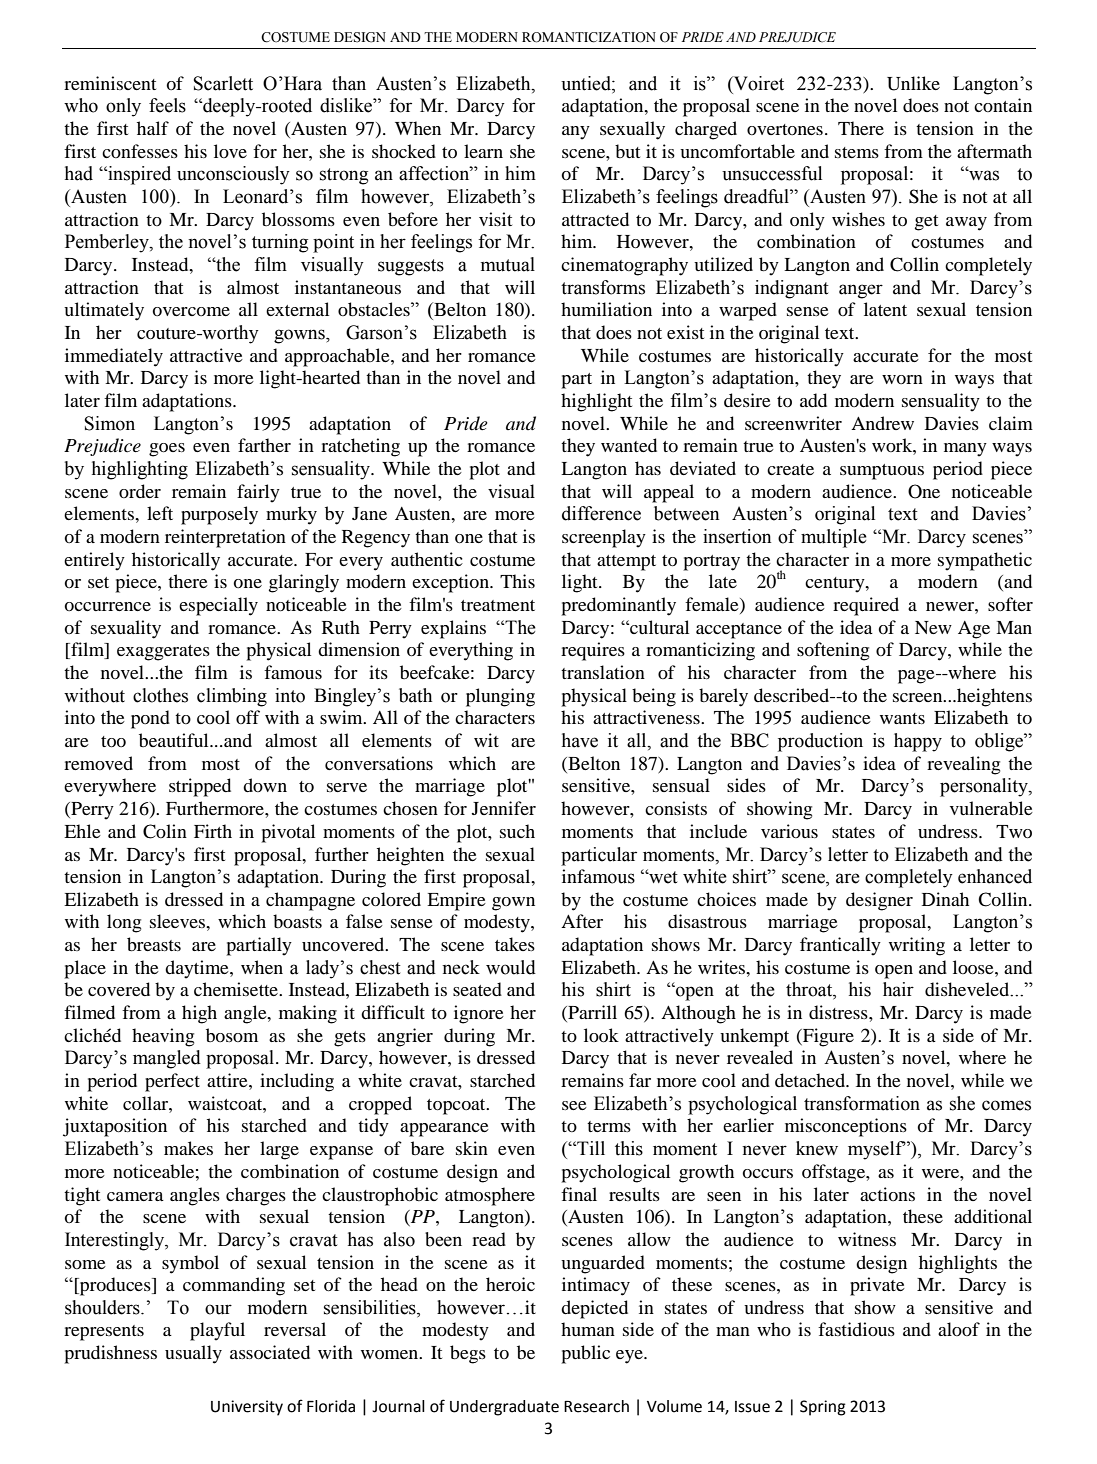 This page has height=1464, width=1097. I want to click on pond, so click(150, 719).
